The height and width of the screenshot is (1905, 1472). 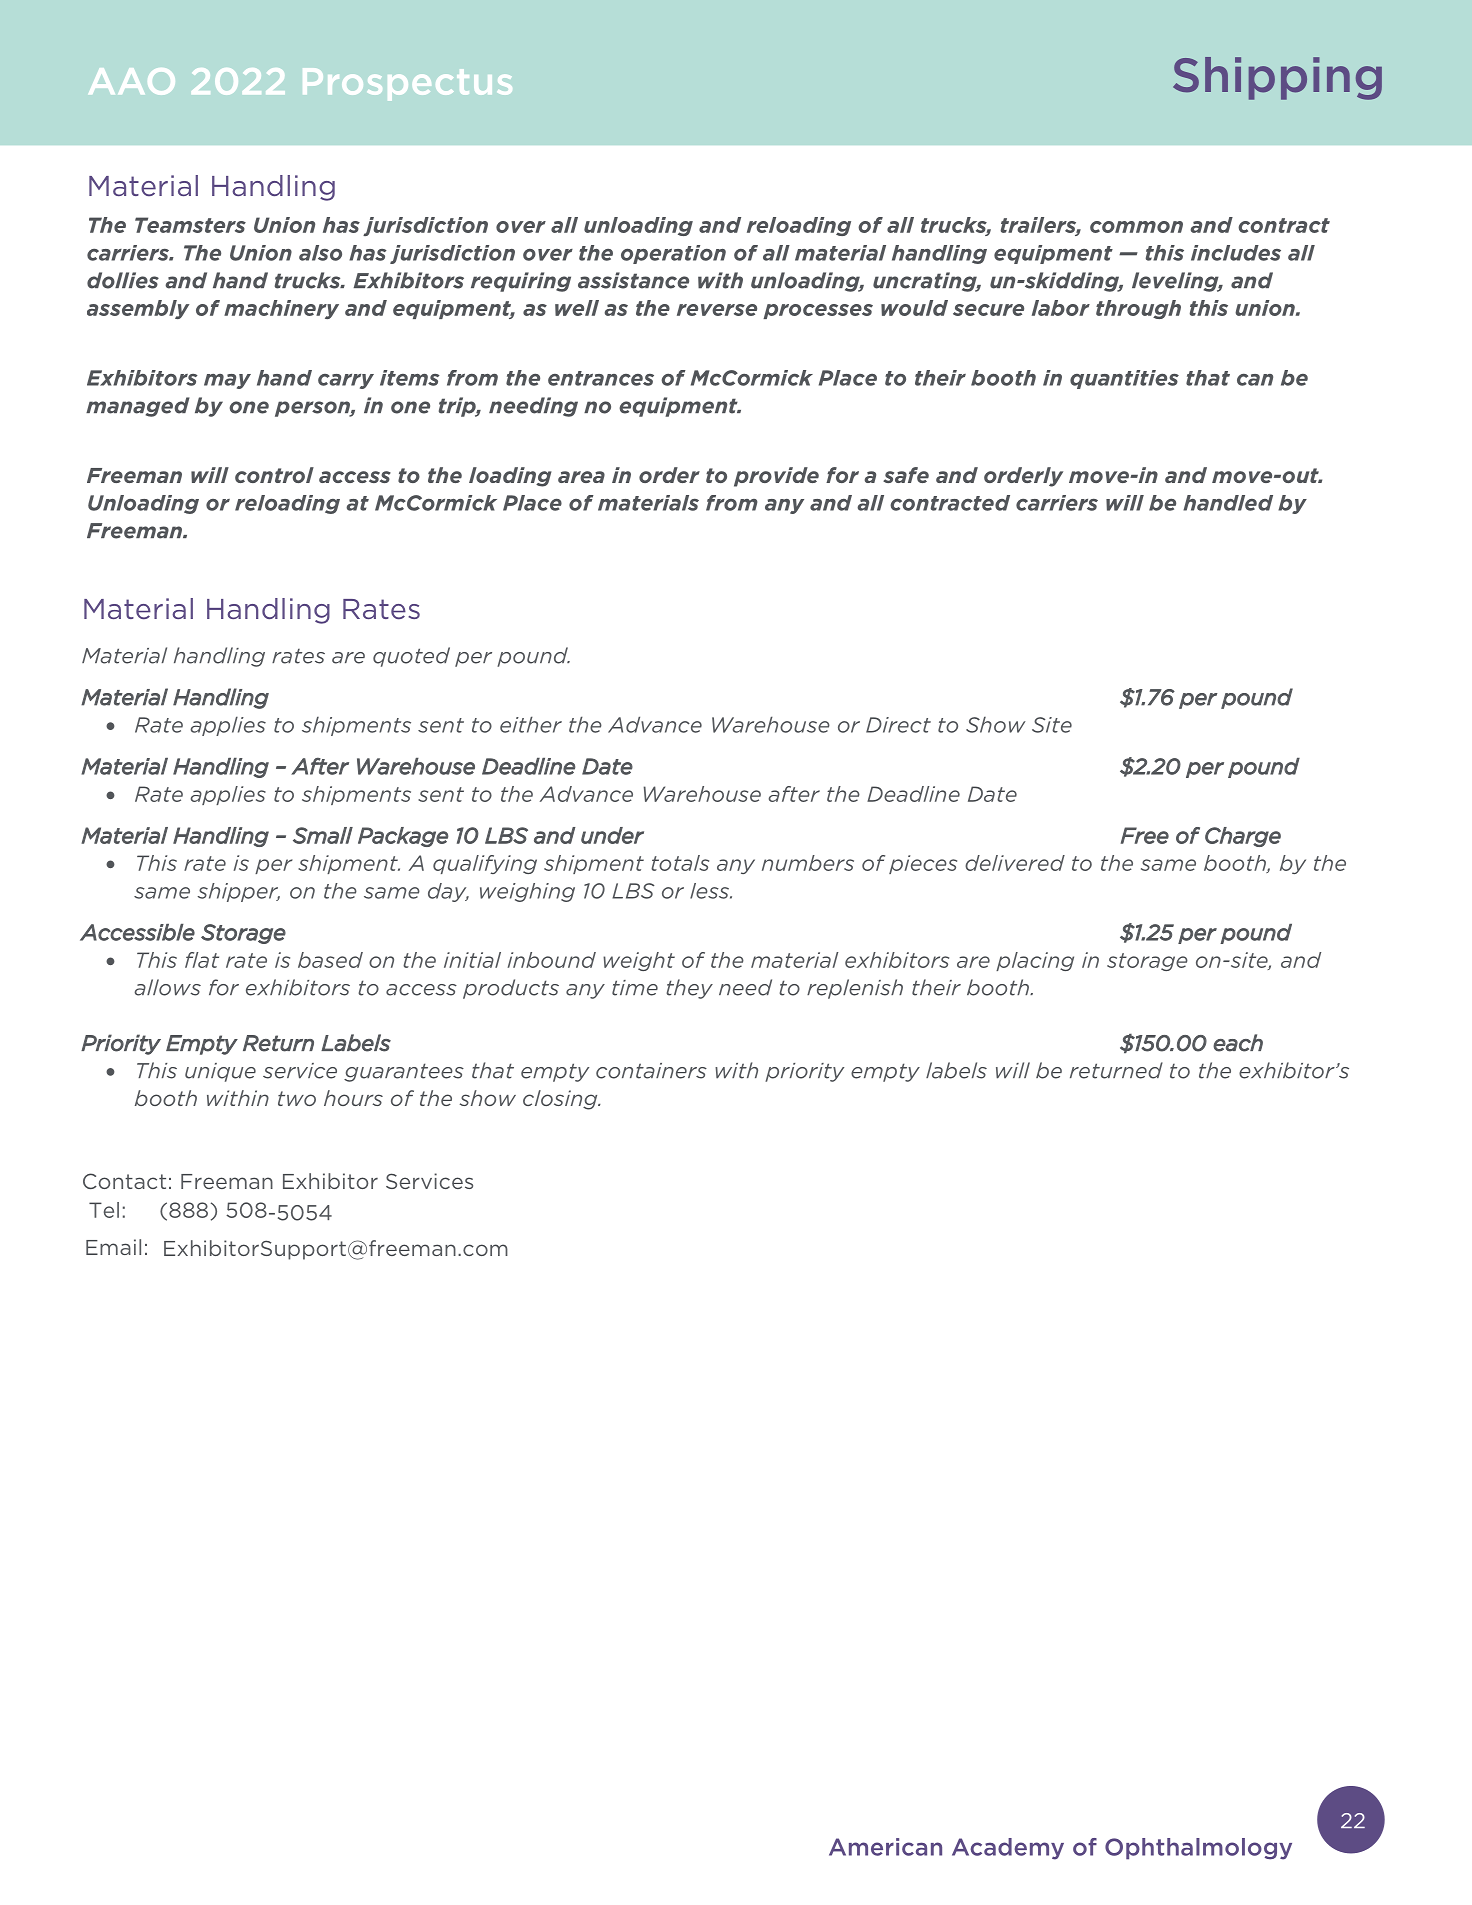 What do you see at coordinates (906, 475) in the screenshot?
I see `safe` at bounding box center [906, 475].
